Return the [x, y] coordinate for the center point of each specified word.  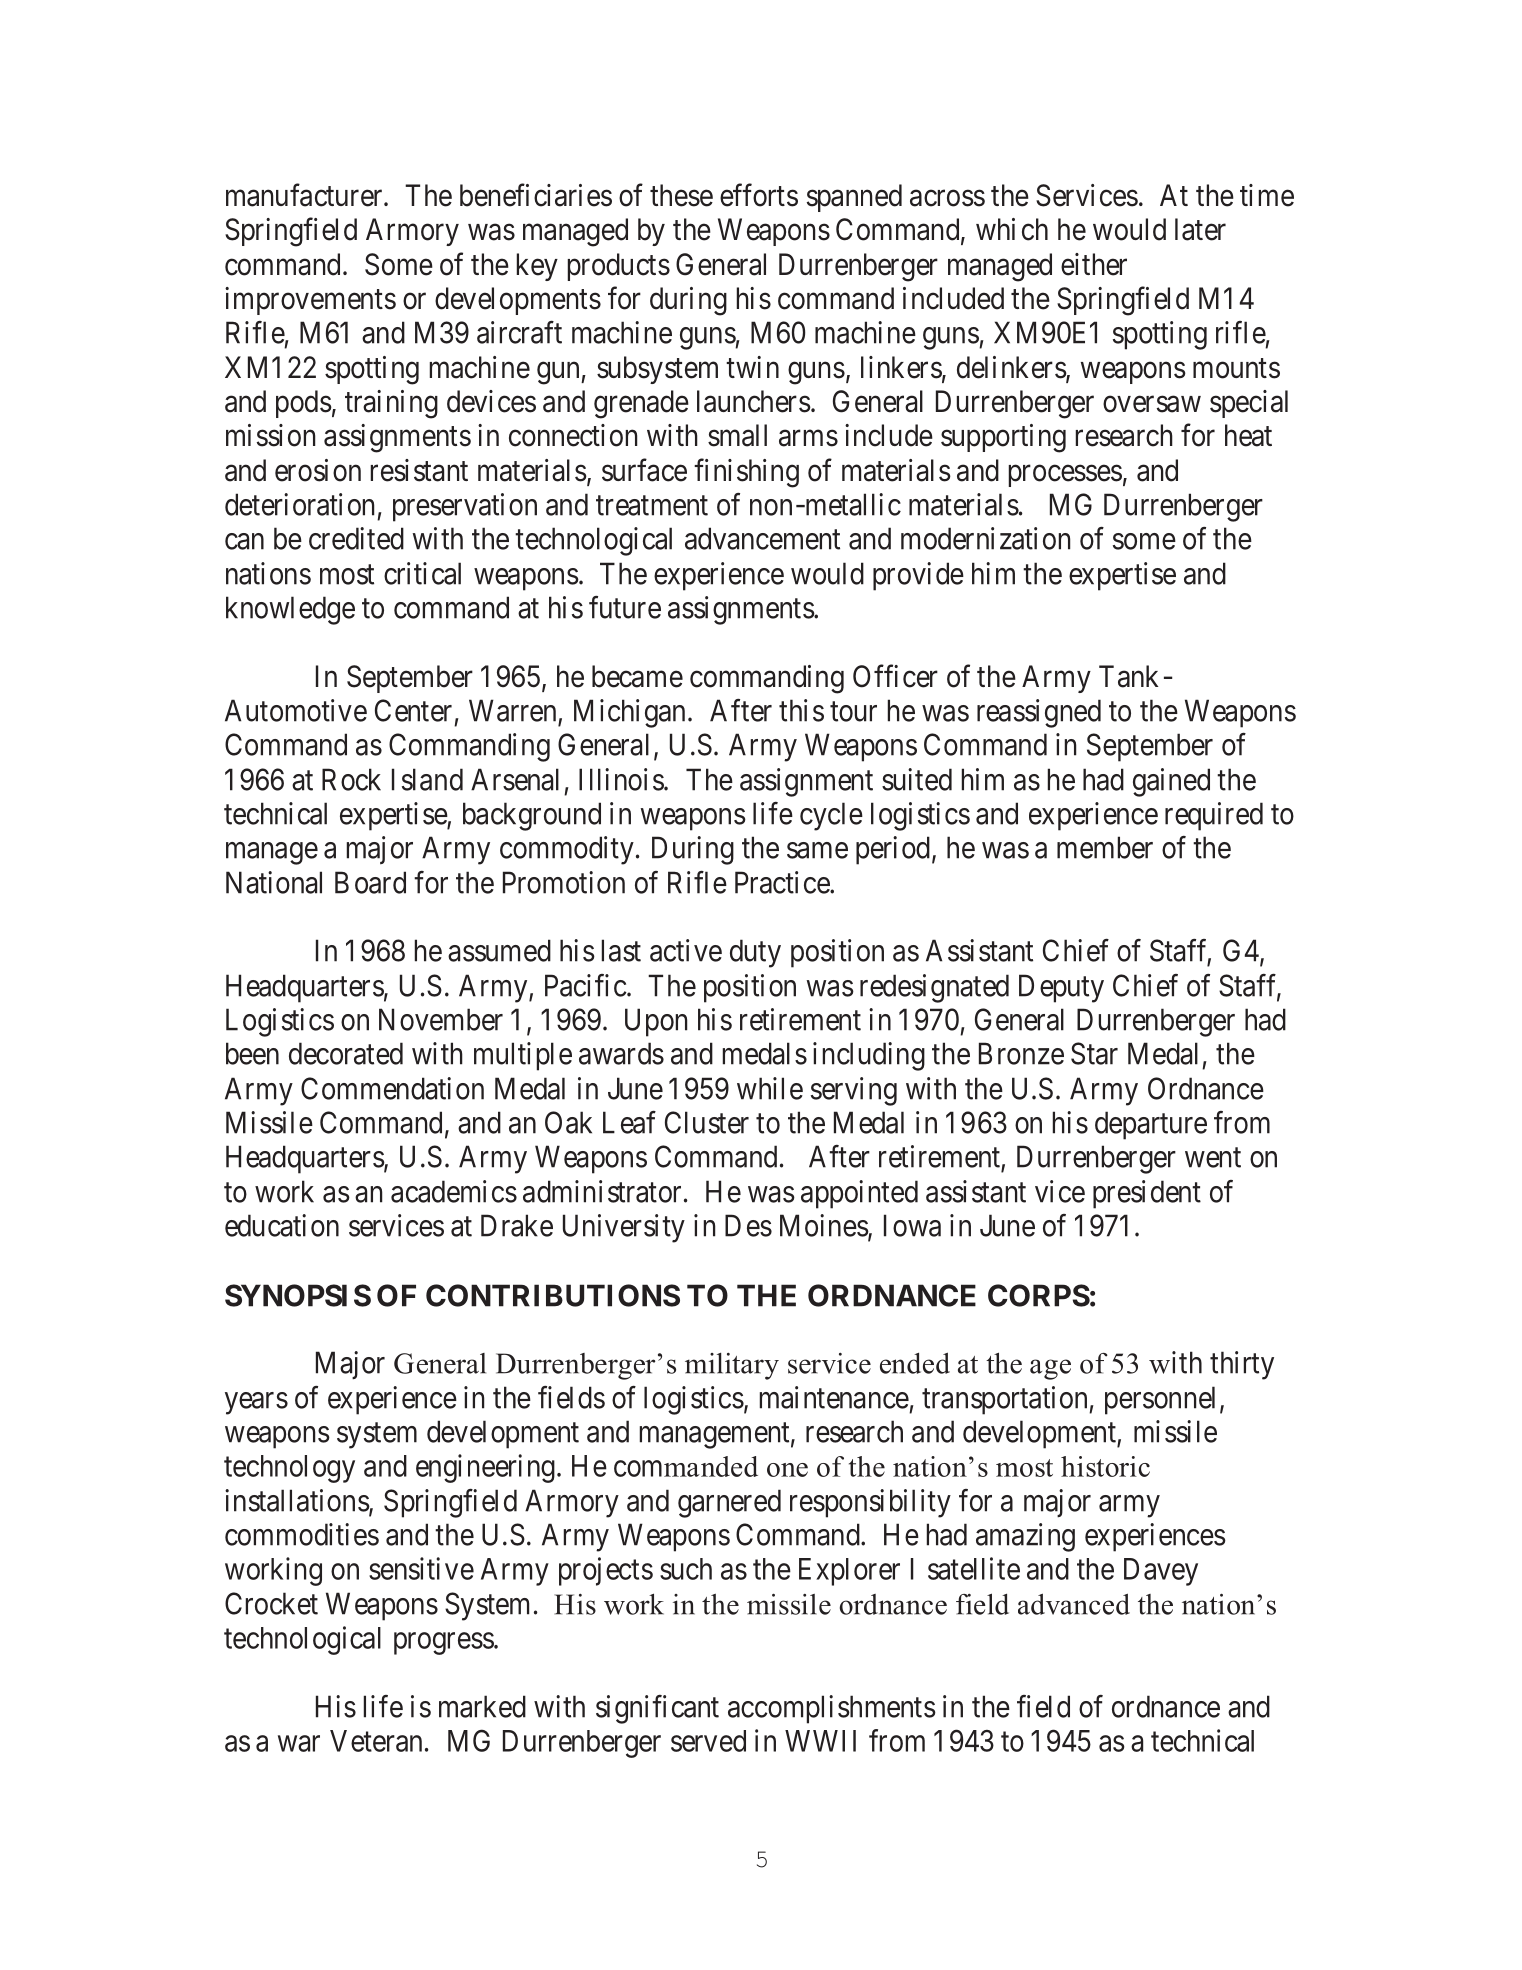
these [681, 195]
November [441, 1019]
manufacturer [305, 195]
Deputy [1061, 988]
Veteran [376, 1741]
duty [755, 953]
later [1200, 229]
